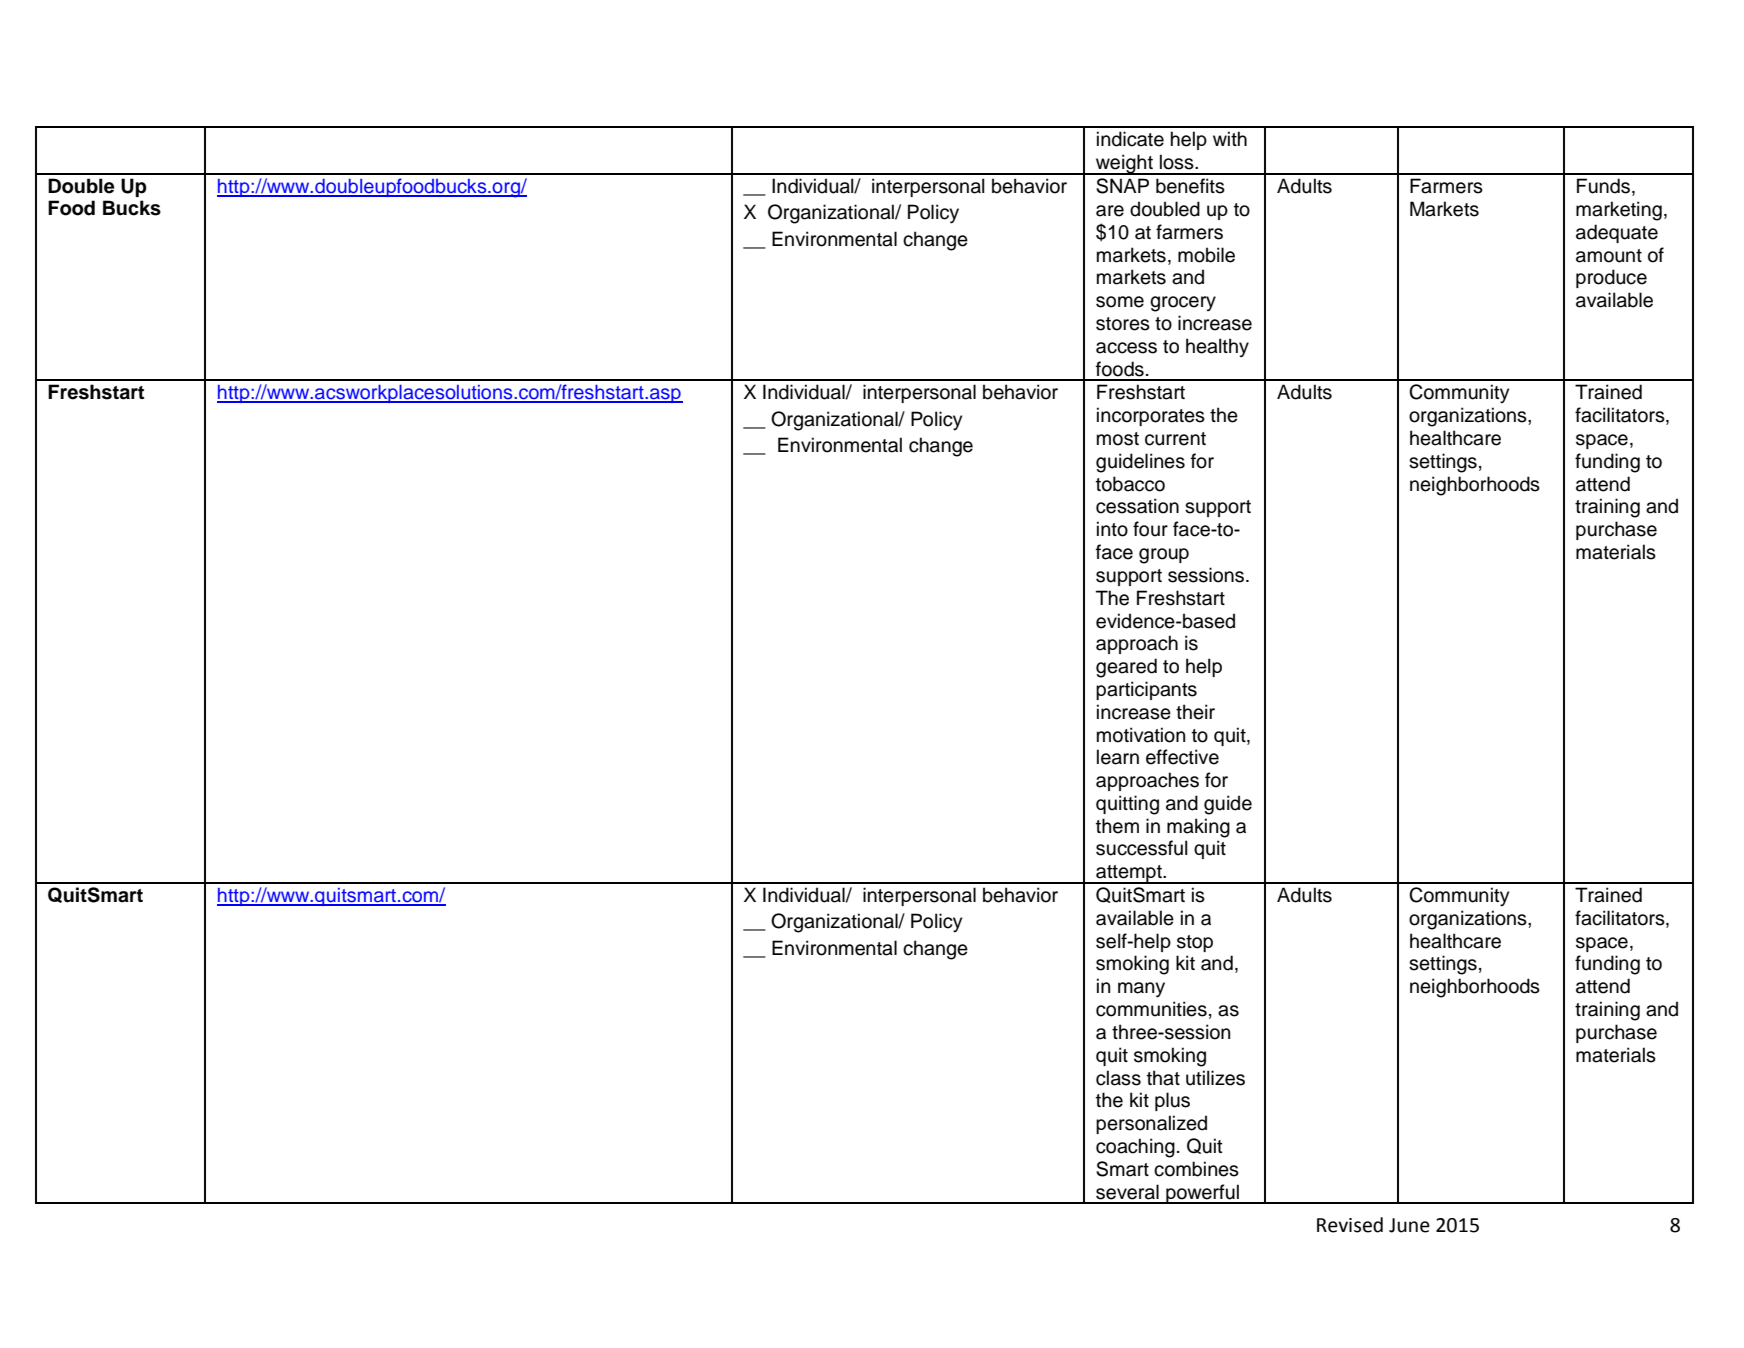 This screenshot has height=1348, width=1744. I want to click on four, so click(1150, 529).
